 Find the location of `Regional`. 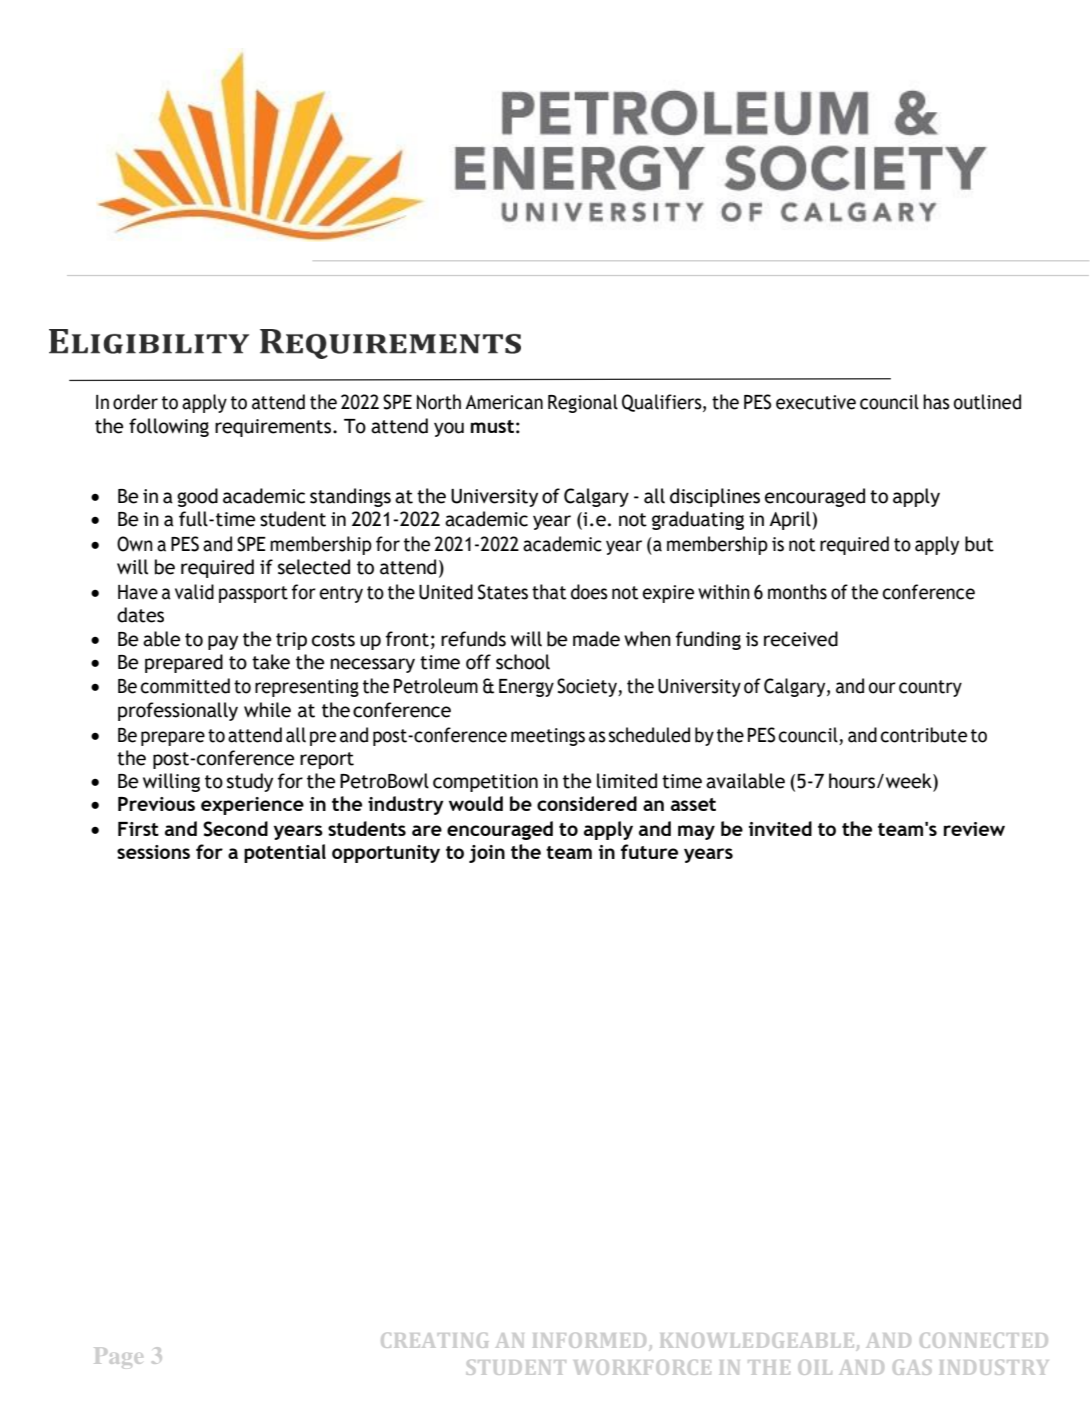

Regional is located at coordinates (583, 403).
